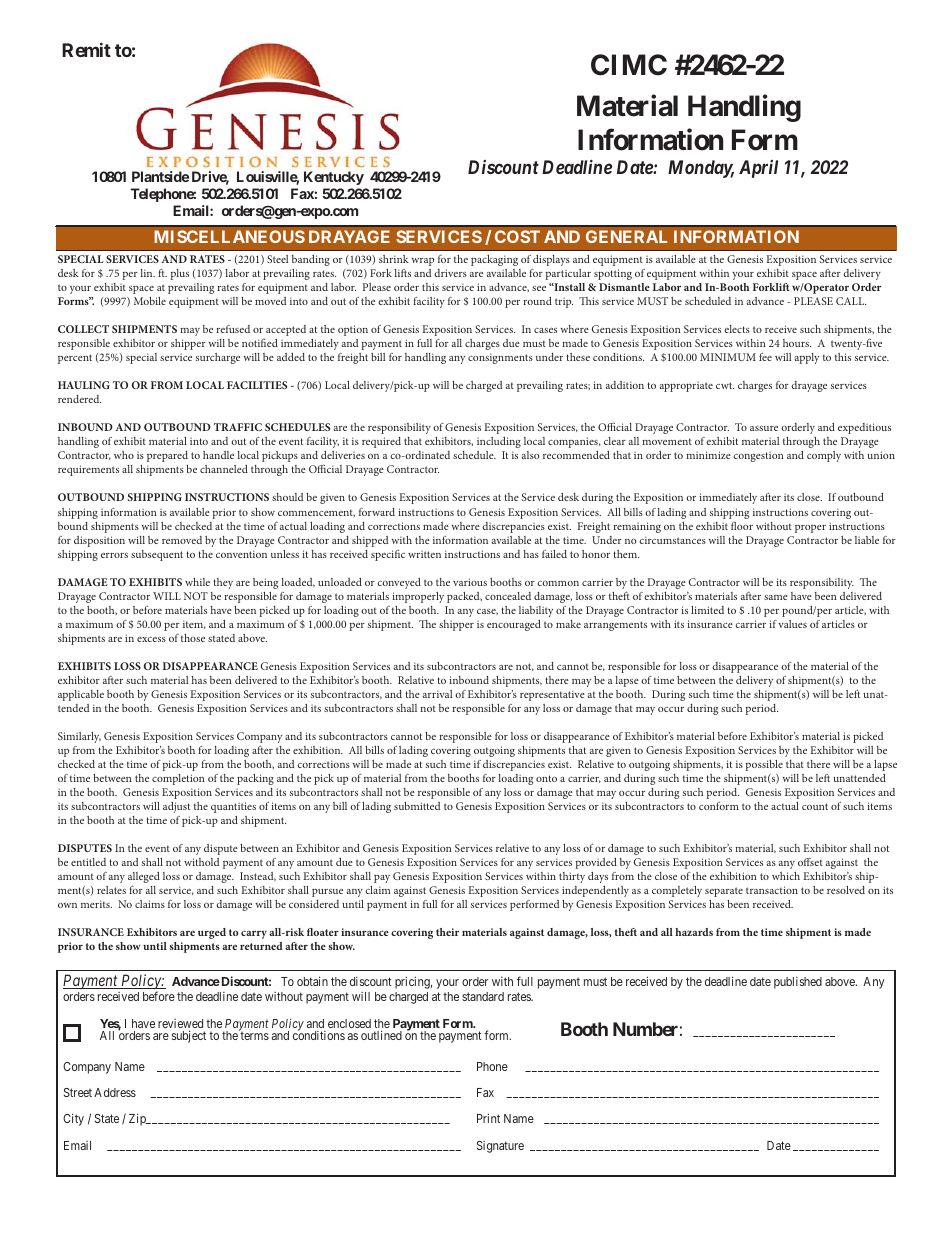  I want to click on prepared, so click(167, 456).
